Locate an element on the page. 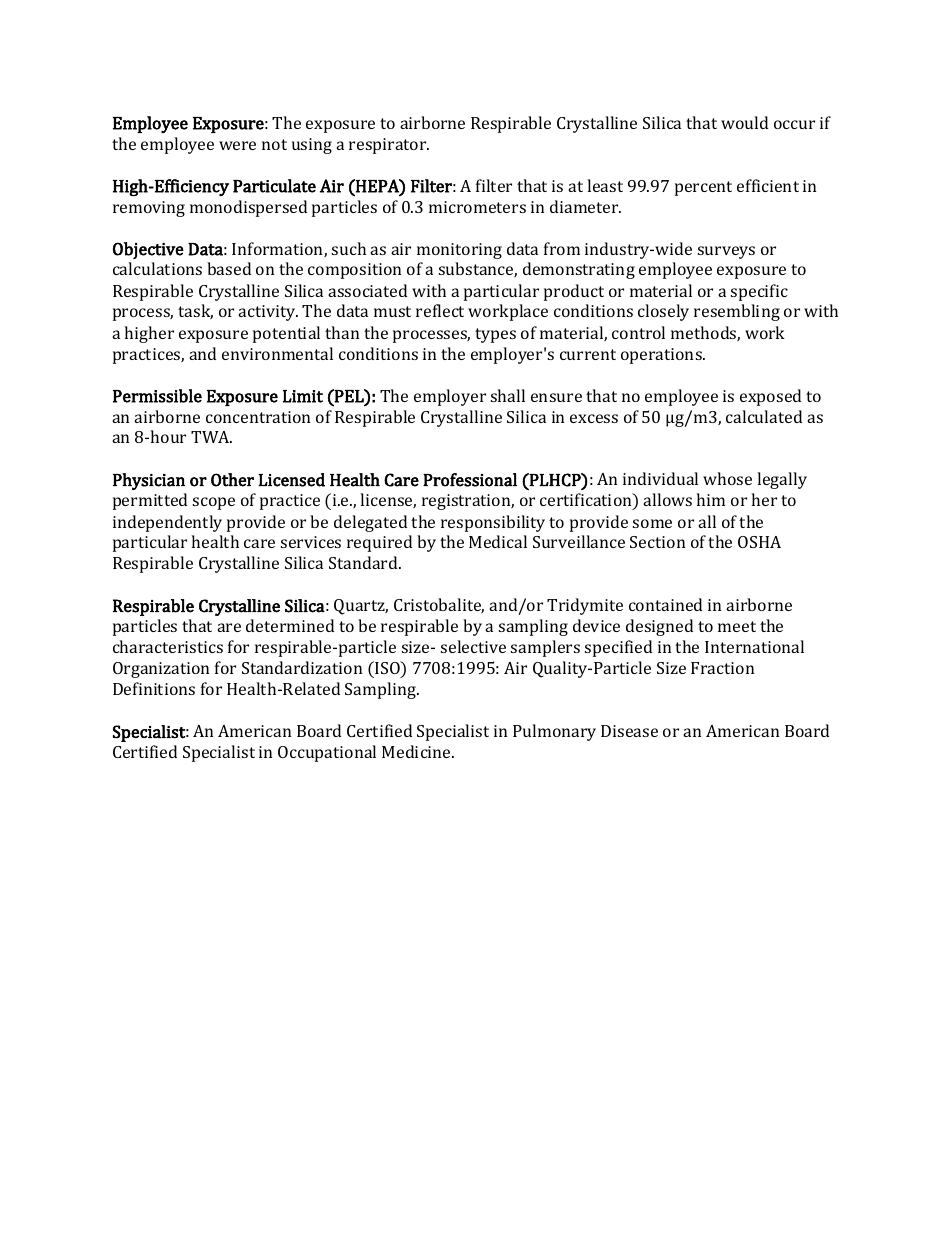 The width and height of the document is (952, 1233). would is located at coordinates (744, 122).
